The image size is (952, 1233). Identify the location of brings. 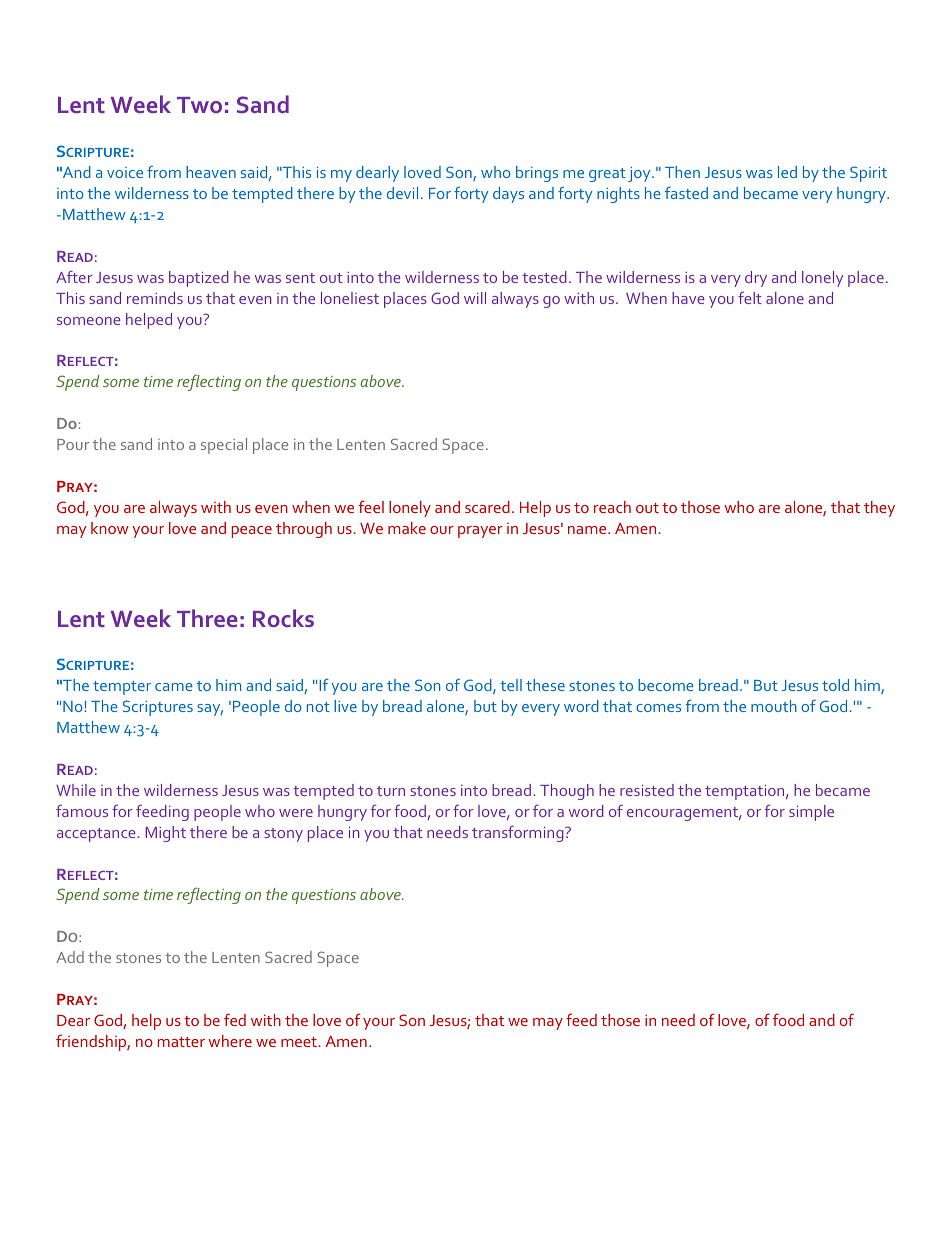
(537, 174).
